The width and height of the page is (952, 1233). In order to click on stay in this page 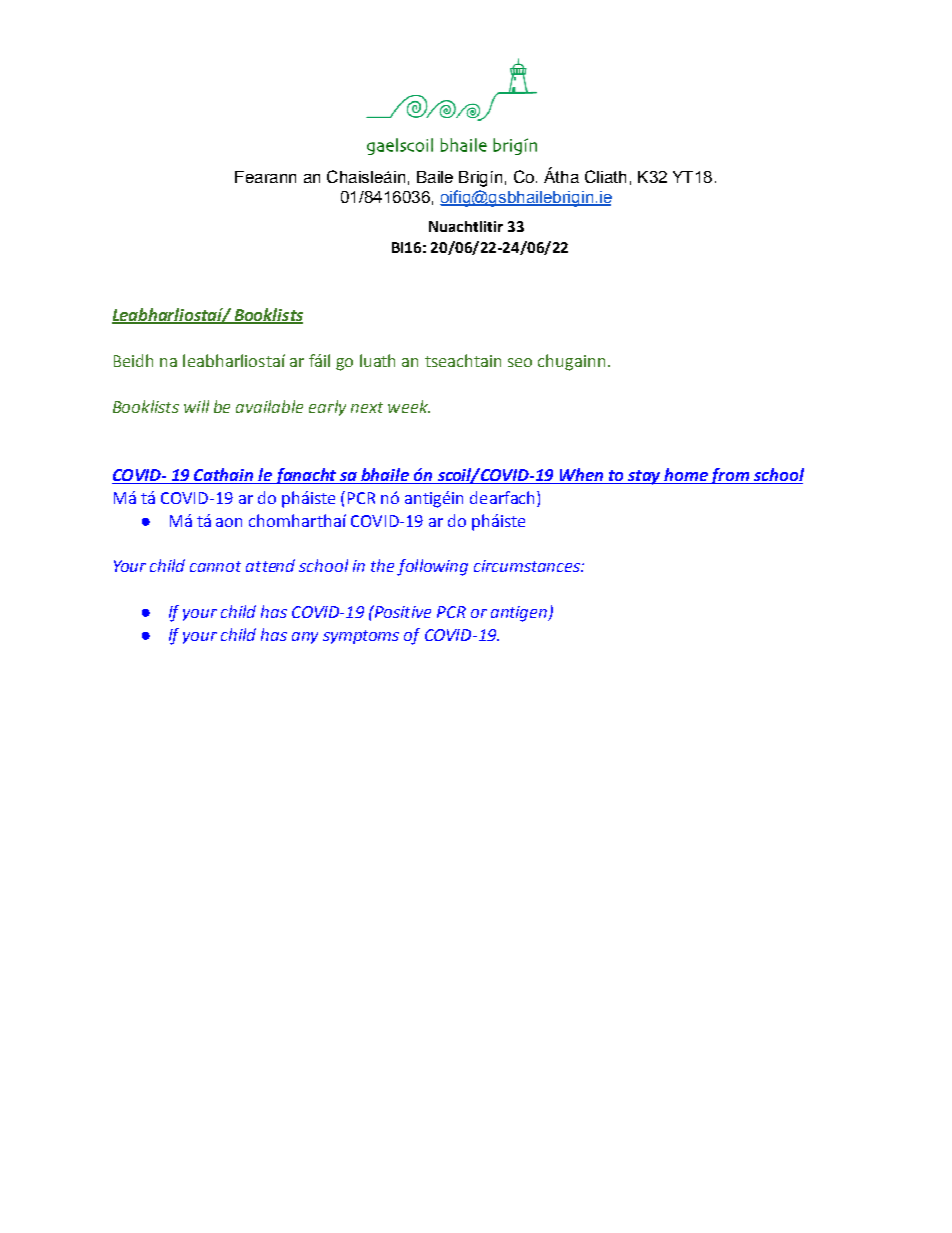, I will do `click(644, 477)`.
